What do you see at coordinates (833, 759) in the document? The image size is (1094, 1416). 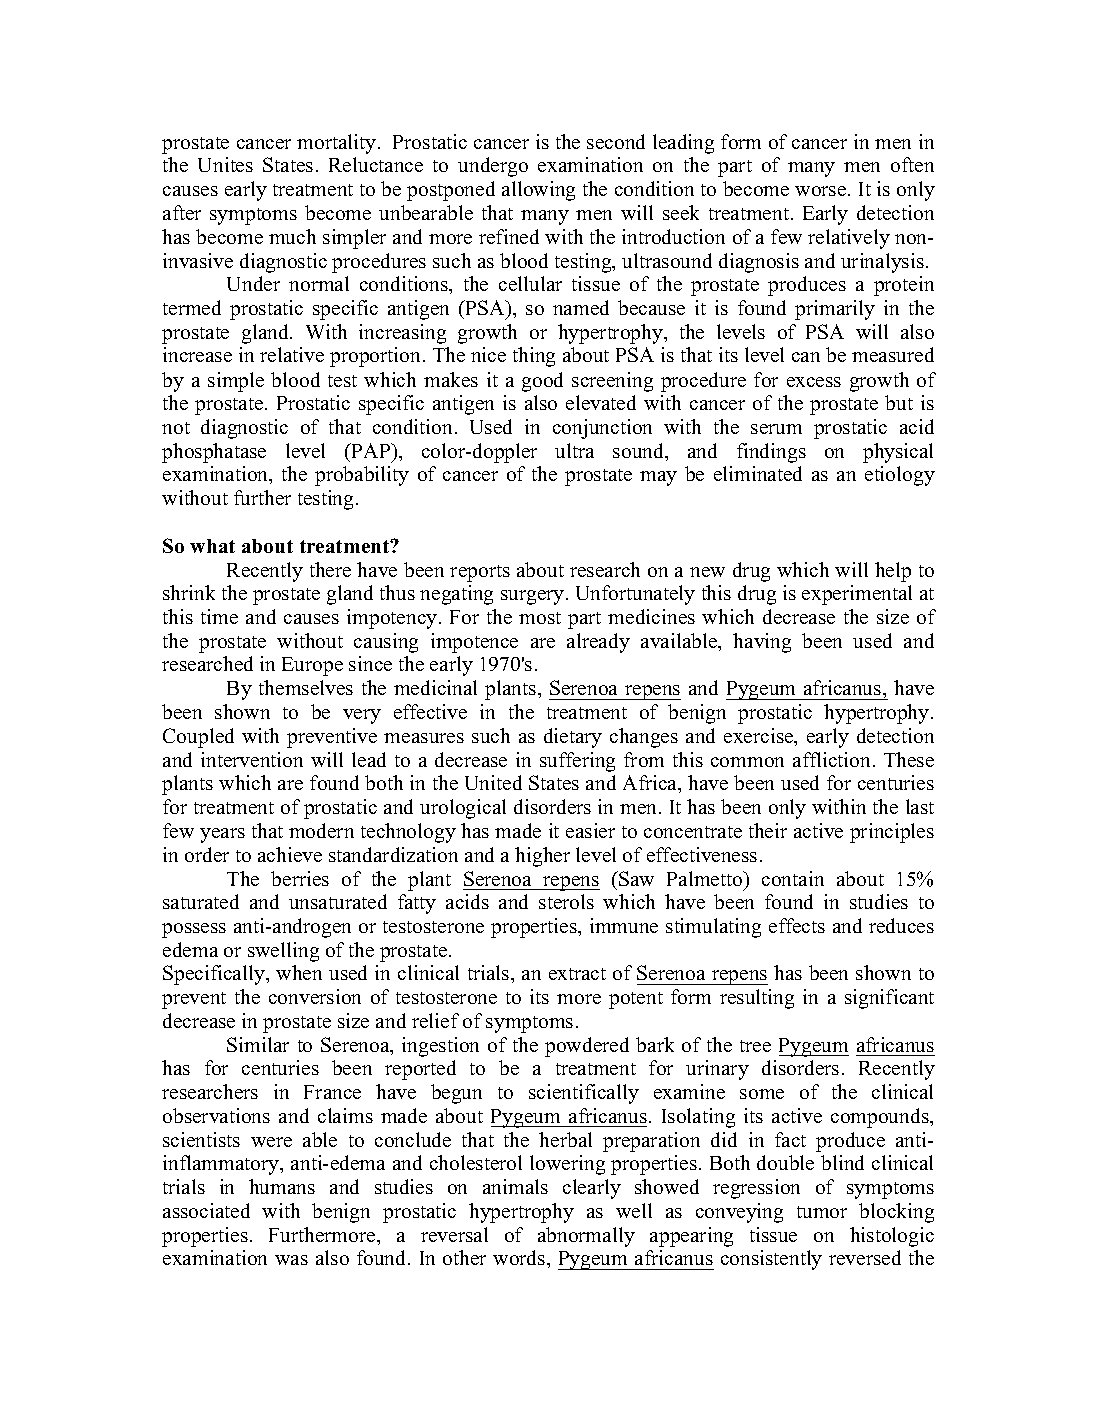 I see `affliction` at bounding box center [833, 759].
